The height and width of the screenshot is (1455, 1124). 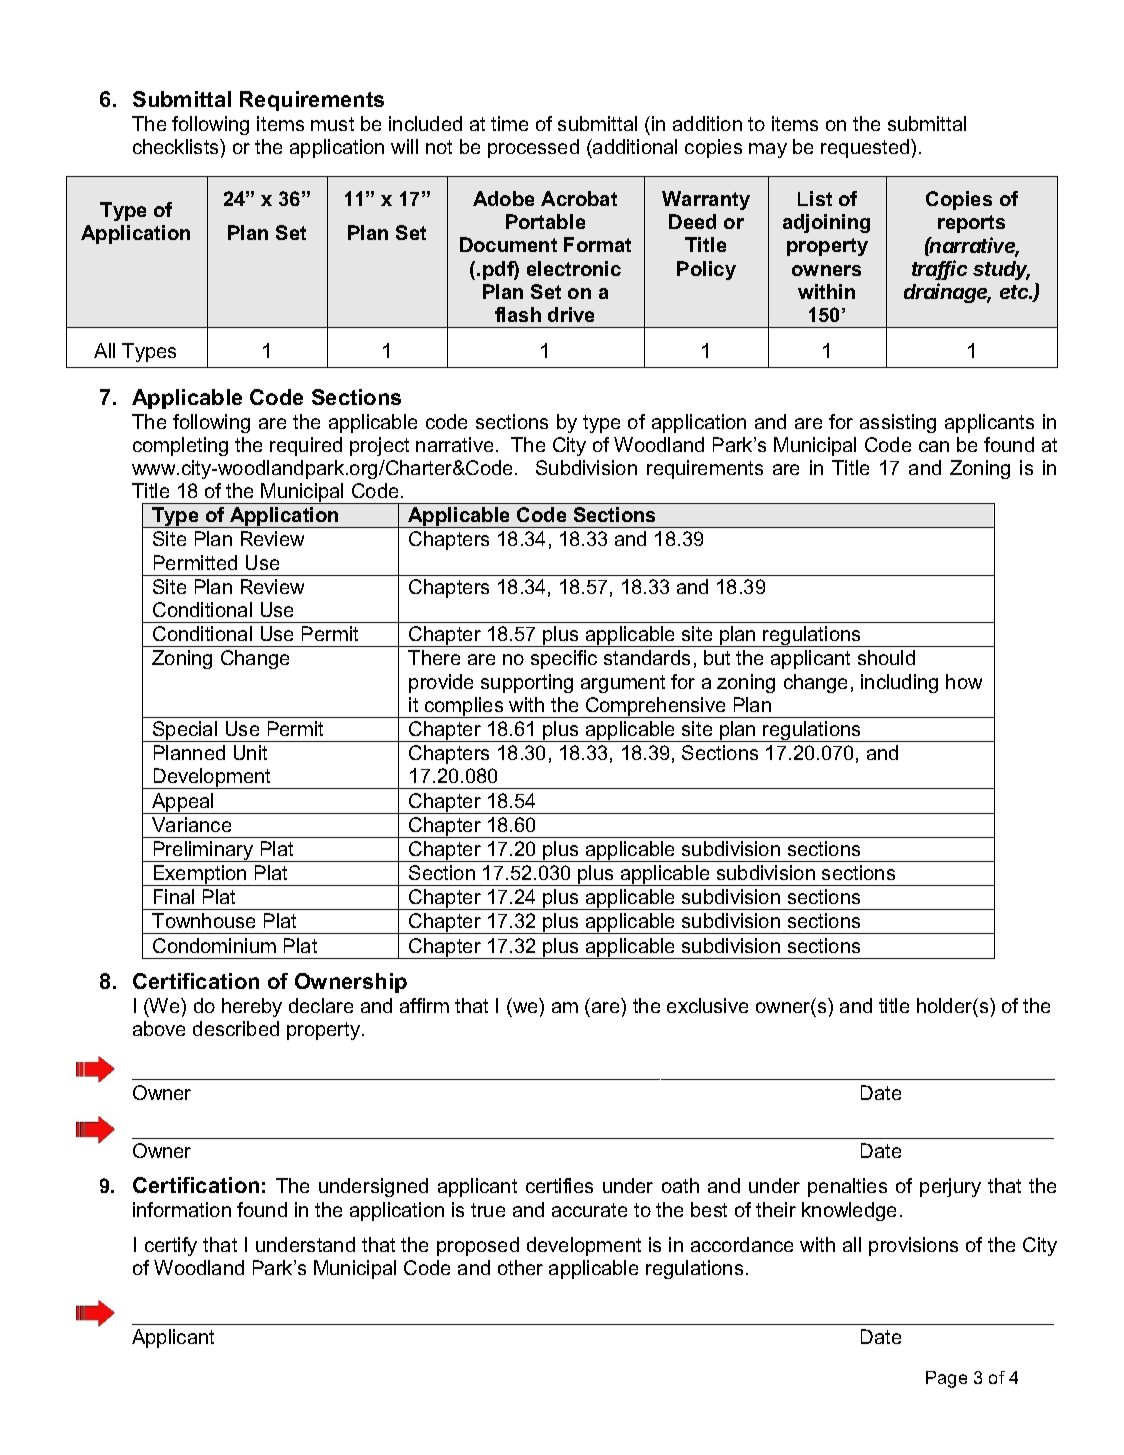 What do you see at coordinates (866, 148) in the screenshot?
I see `requested` at bounding box center [866, 148].
